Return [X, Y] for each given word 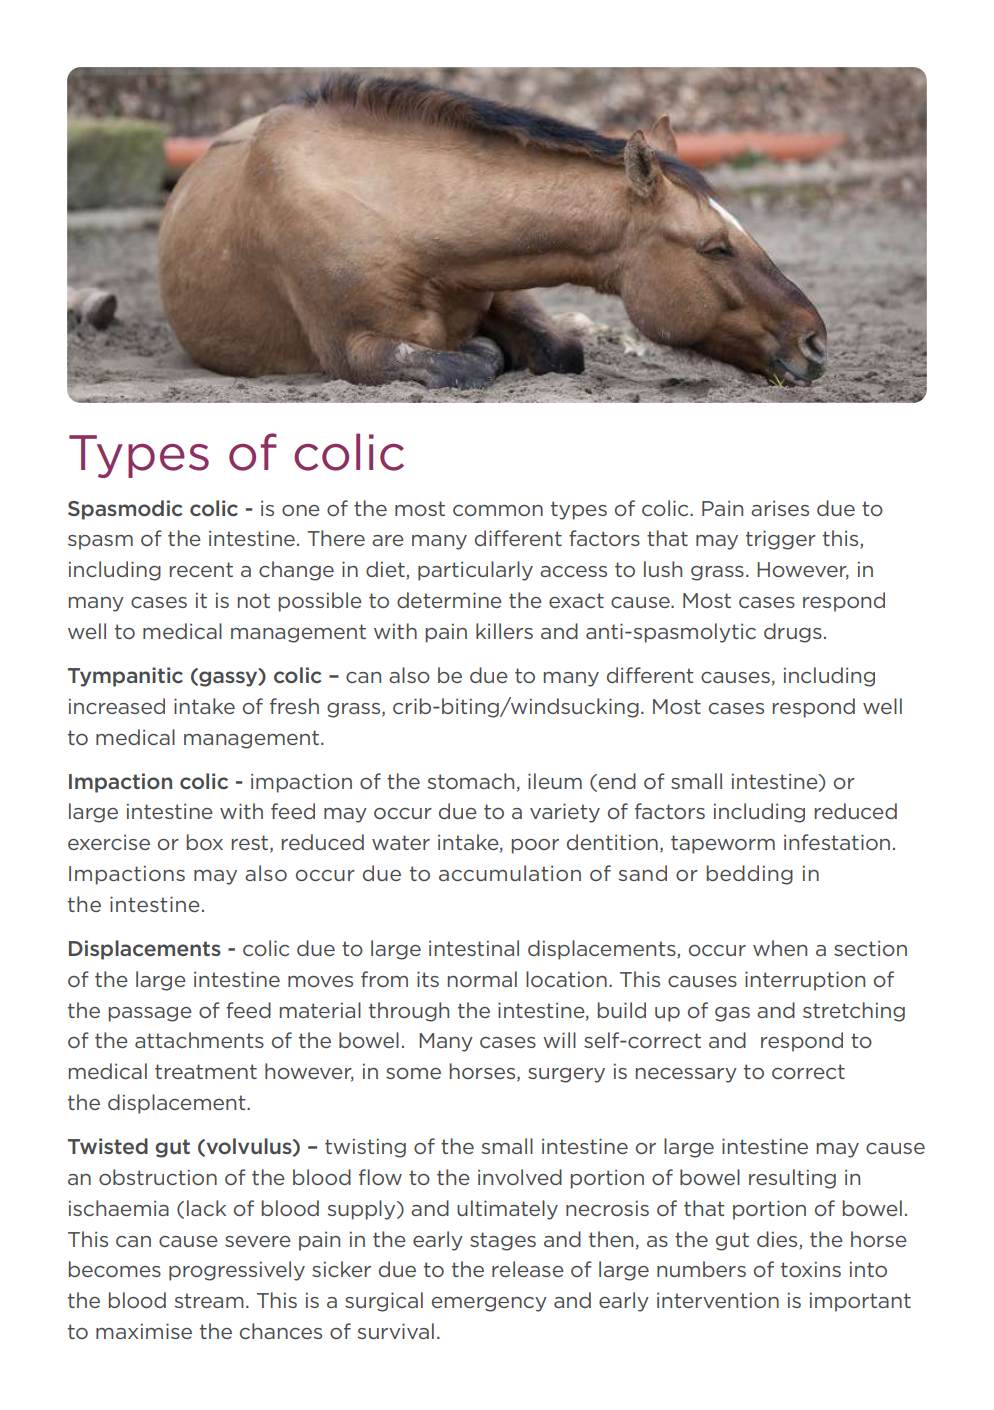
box [205, 842]
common [498, 510]
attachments [199, 1040]
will [559, 1040]
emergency [489, 1304]
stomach [471, 781]
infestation [837, 842]
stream [209, 1300]
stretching [854, 1012]
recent [201, 569]
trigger [781, 540]
